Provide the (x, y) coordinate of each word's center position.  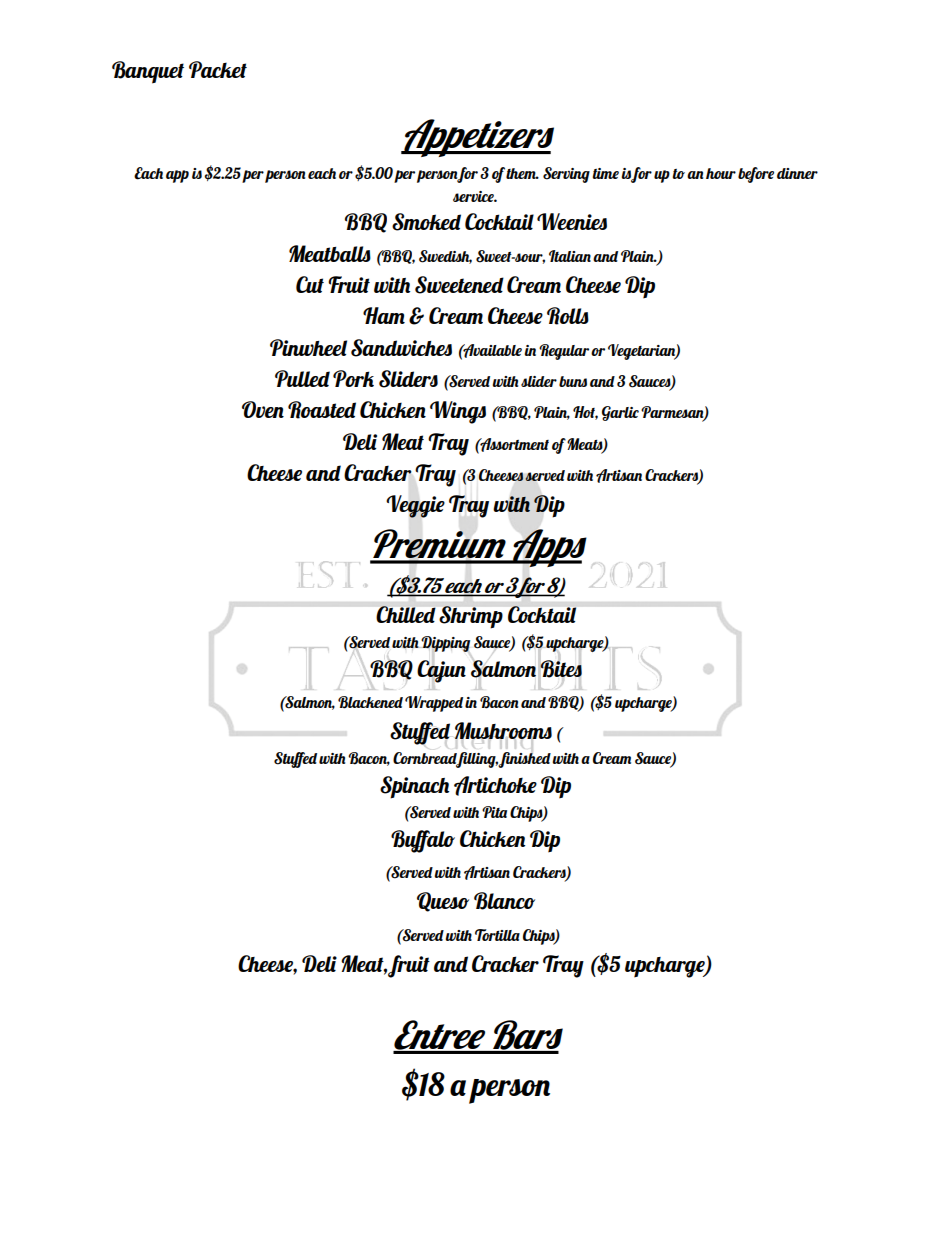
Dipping (445, 645)
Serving (566, 175)
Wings (458, 412)
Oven (263, 409)
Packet (218, 69)
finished (524, 760)
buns (573, 381)
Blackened (370, 702)
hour (721, 173)
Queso (443, 902)
